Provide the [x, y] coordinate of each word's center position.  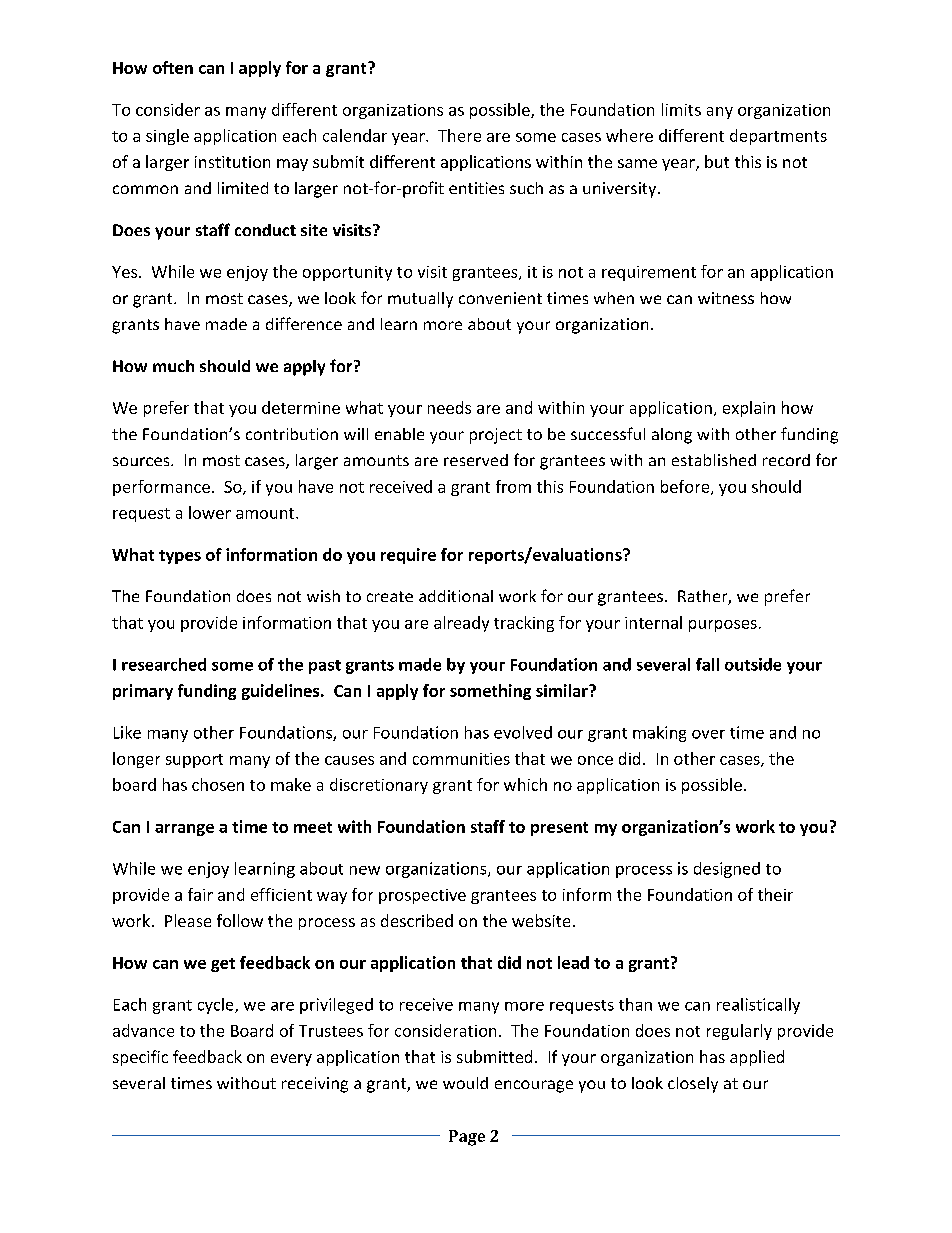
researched [164, 664]
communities [461, 759]
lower [210, 512]
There [459, 135]
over [708, 734]
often [173, 67]
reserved [476, 460]
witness [726, 298]
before [686, 487]
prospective [422, 896]
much [173, 366]
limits [681, 109]
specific [140, 1058]
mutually [420, 300]
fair [200, 894]
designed [727, 870]
